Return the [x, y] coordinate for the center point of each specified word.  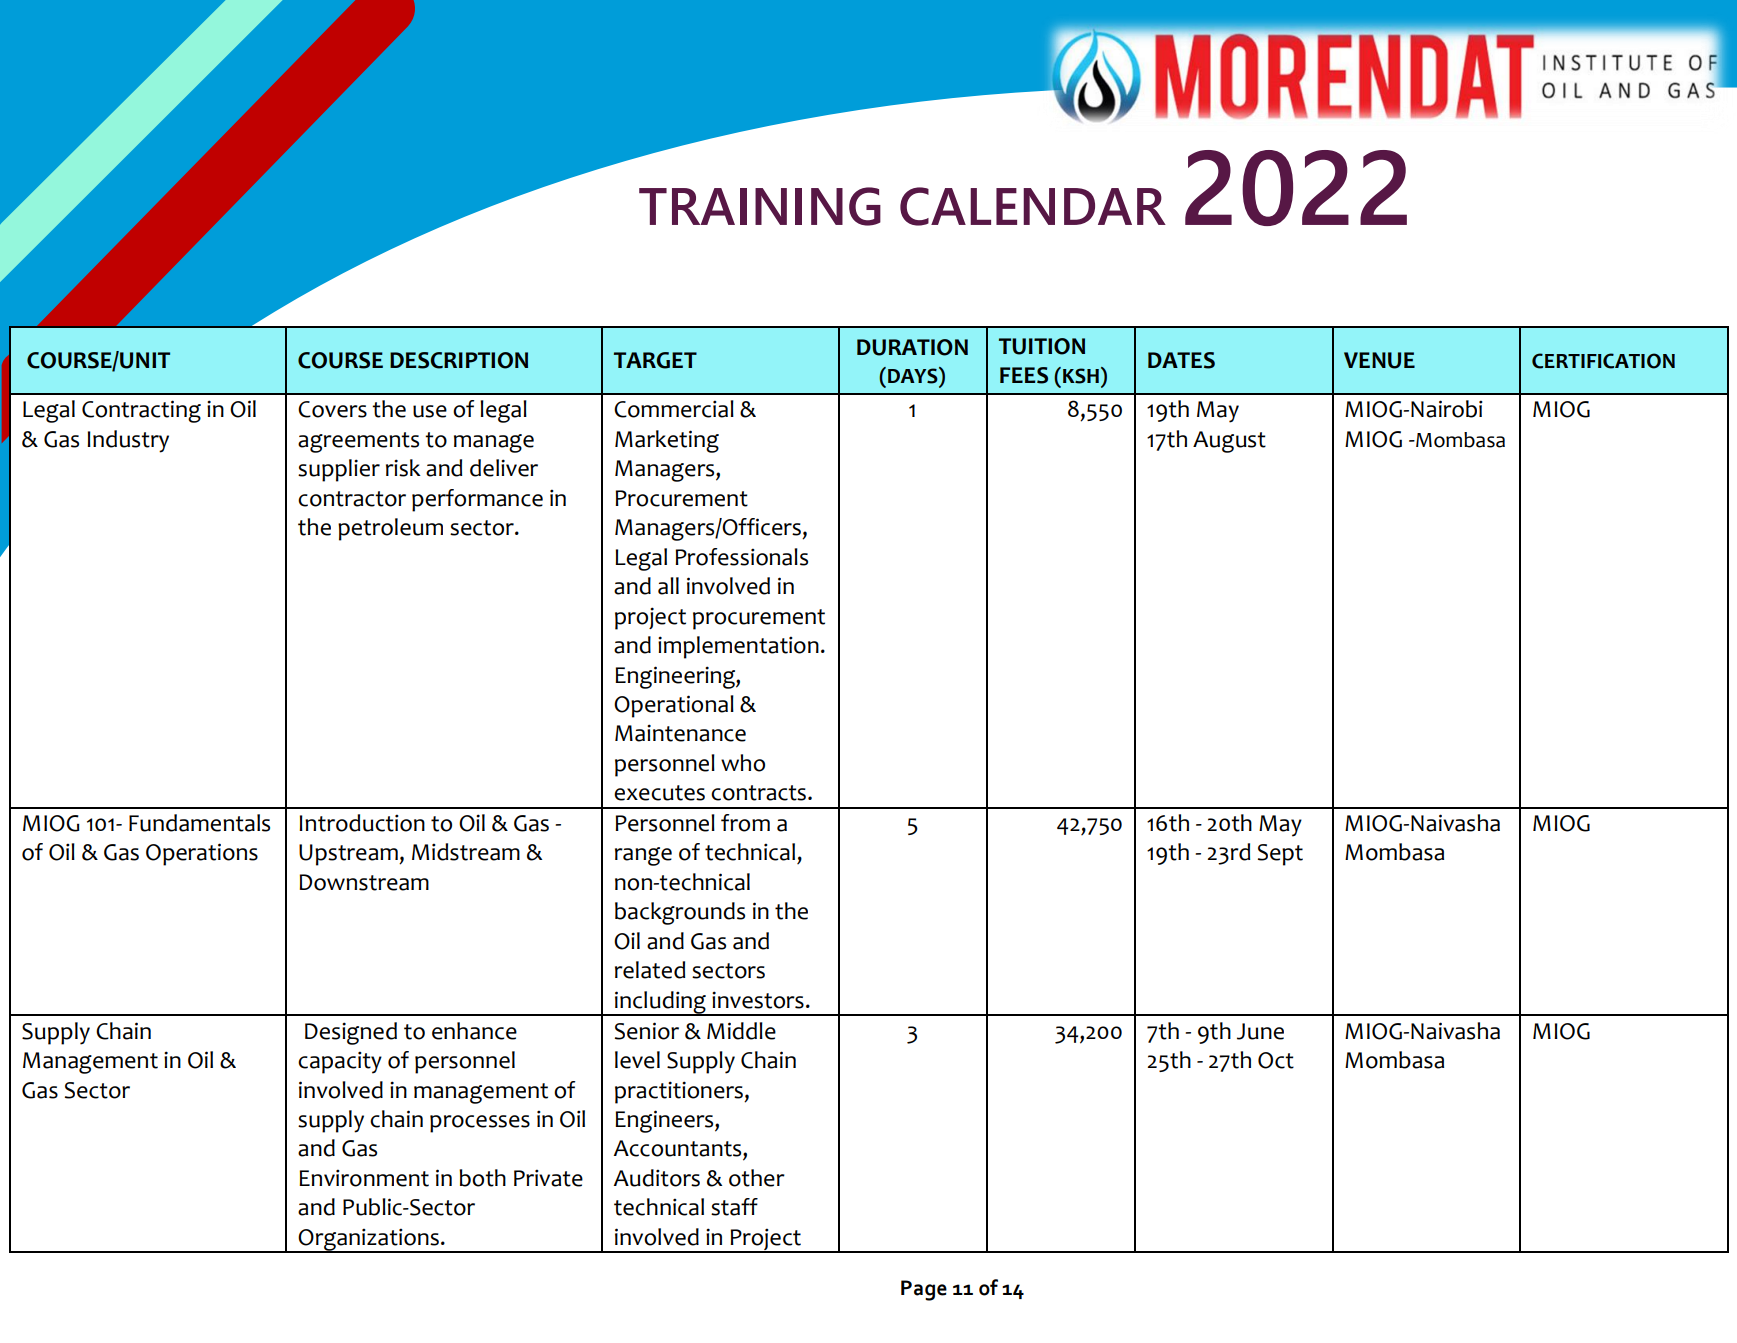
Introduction [362, 823]
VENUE [1379, 360]
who [743, 763]
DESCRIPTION [459, 360]
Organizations [369, 1240]
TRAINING [760, 206]
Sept [1280, 855]
